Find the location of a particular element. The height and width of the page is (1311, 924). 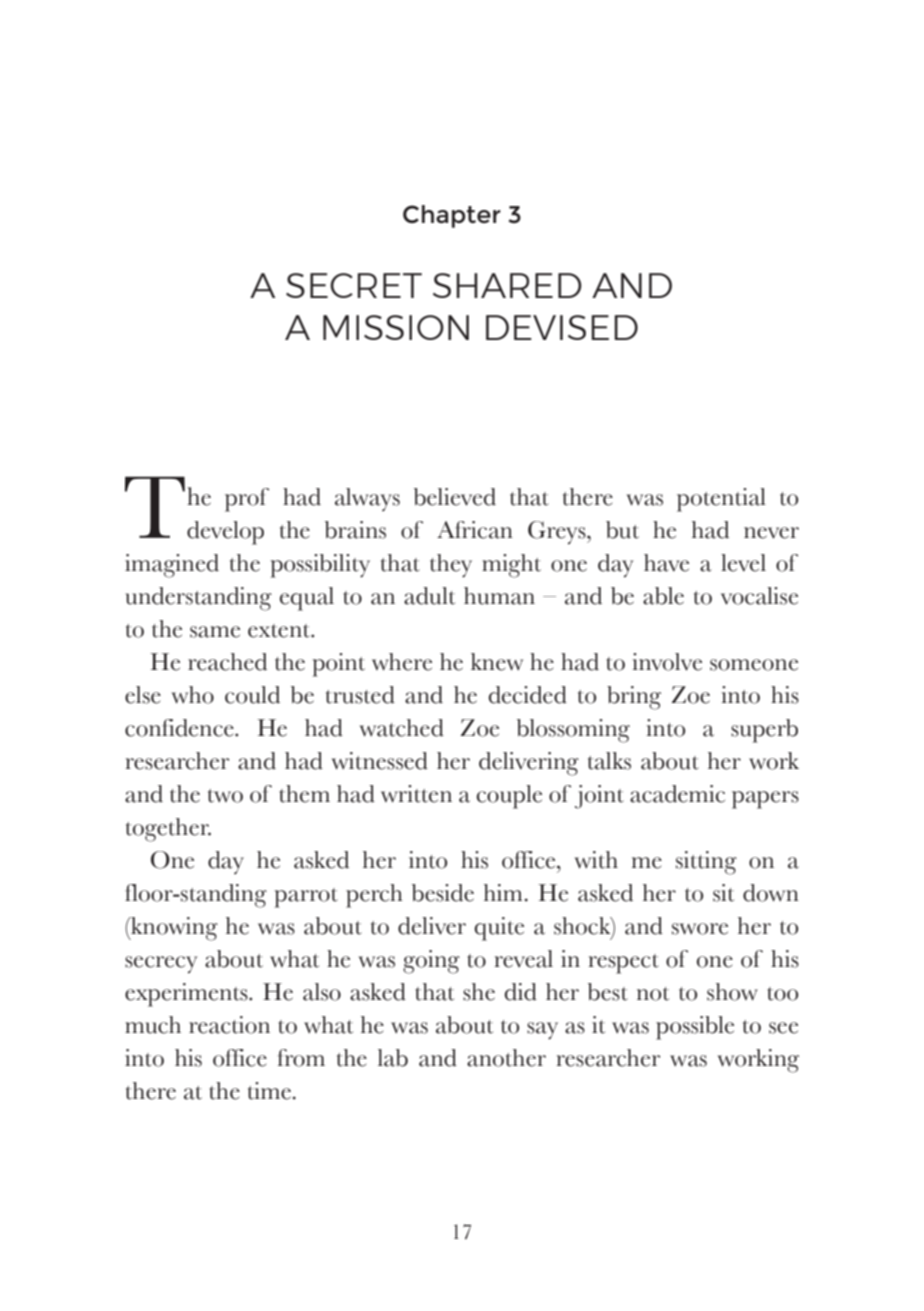

written is located at coordinates (416, 794).
